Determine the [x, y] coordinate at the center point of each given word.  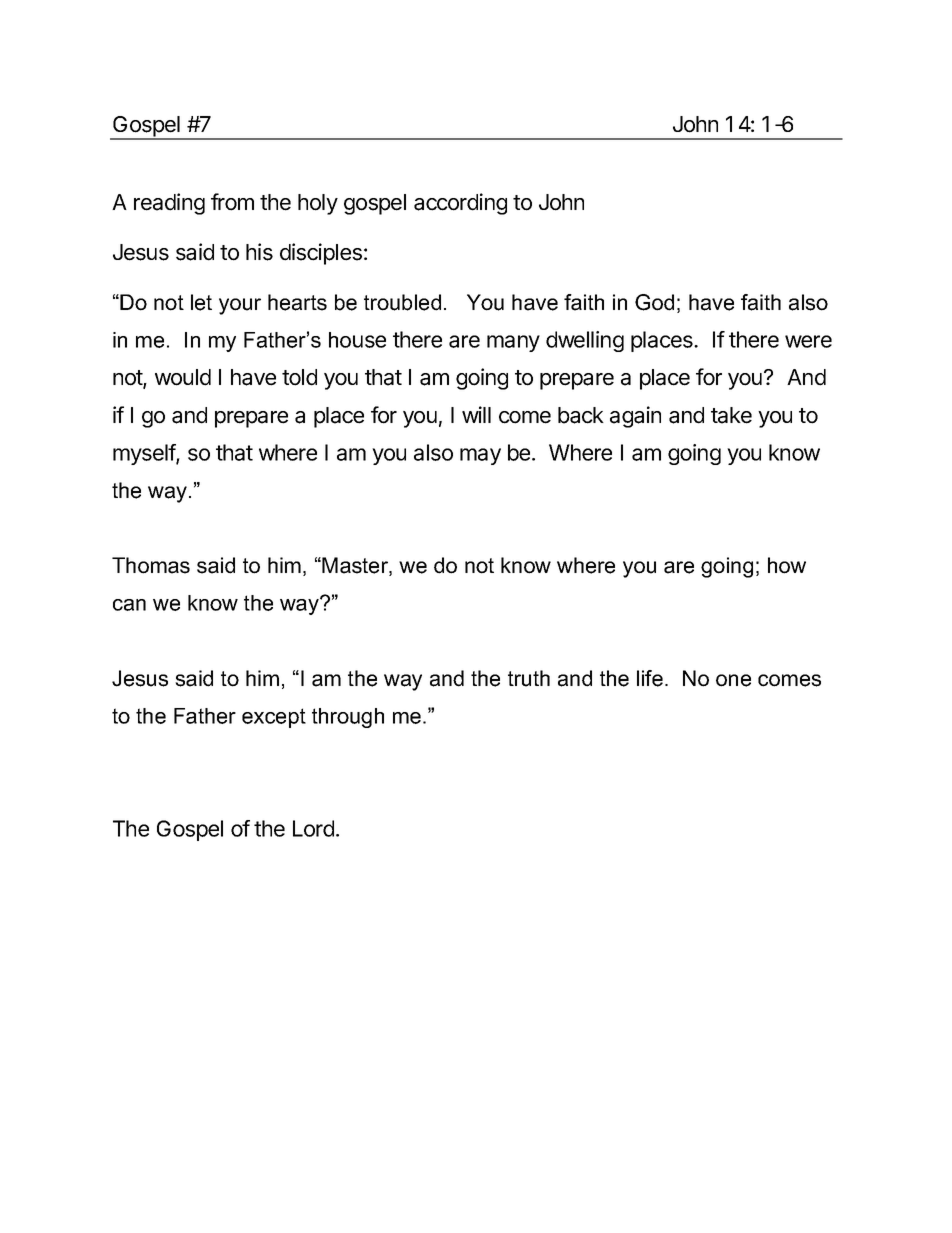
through [348, 718]
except [274, 718]
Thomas [151, 565]
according [460, 204]
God [654, 302]
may [480, 456]
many [513, 343]
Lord [313, 828]
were [808, 341]
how [787, 565]
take [731, 415]
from [232, 202]
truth [529, 678]
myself [145, 454]
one [733, 680]
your [240, 306]
